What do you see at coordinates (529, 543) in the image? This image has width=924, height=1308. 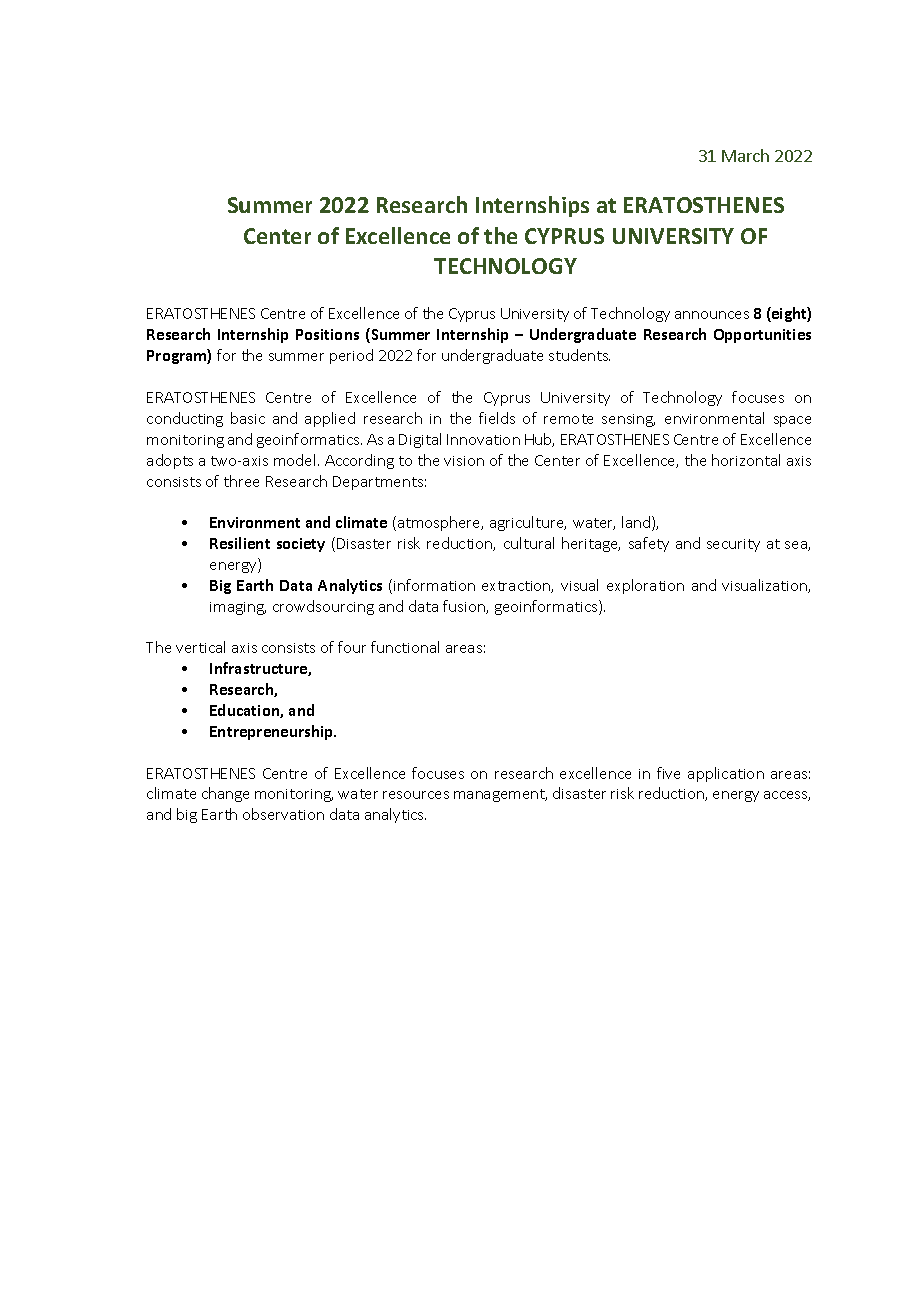 I see `cultural` at bounding box center [529, 543].
